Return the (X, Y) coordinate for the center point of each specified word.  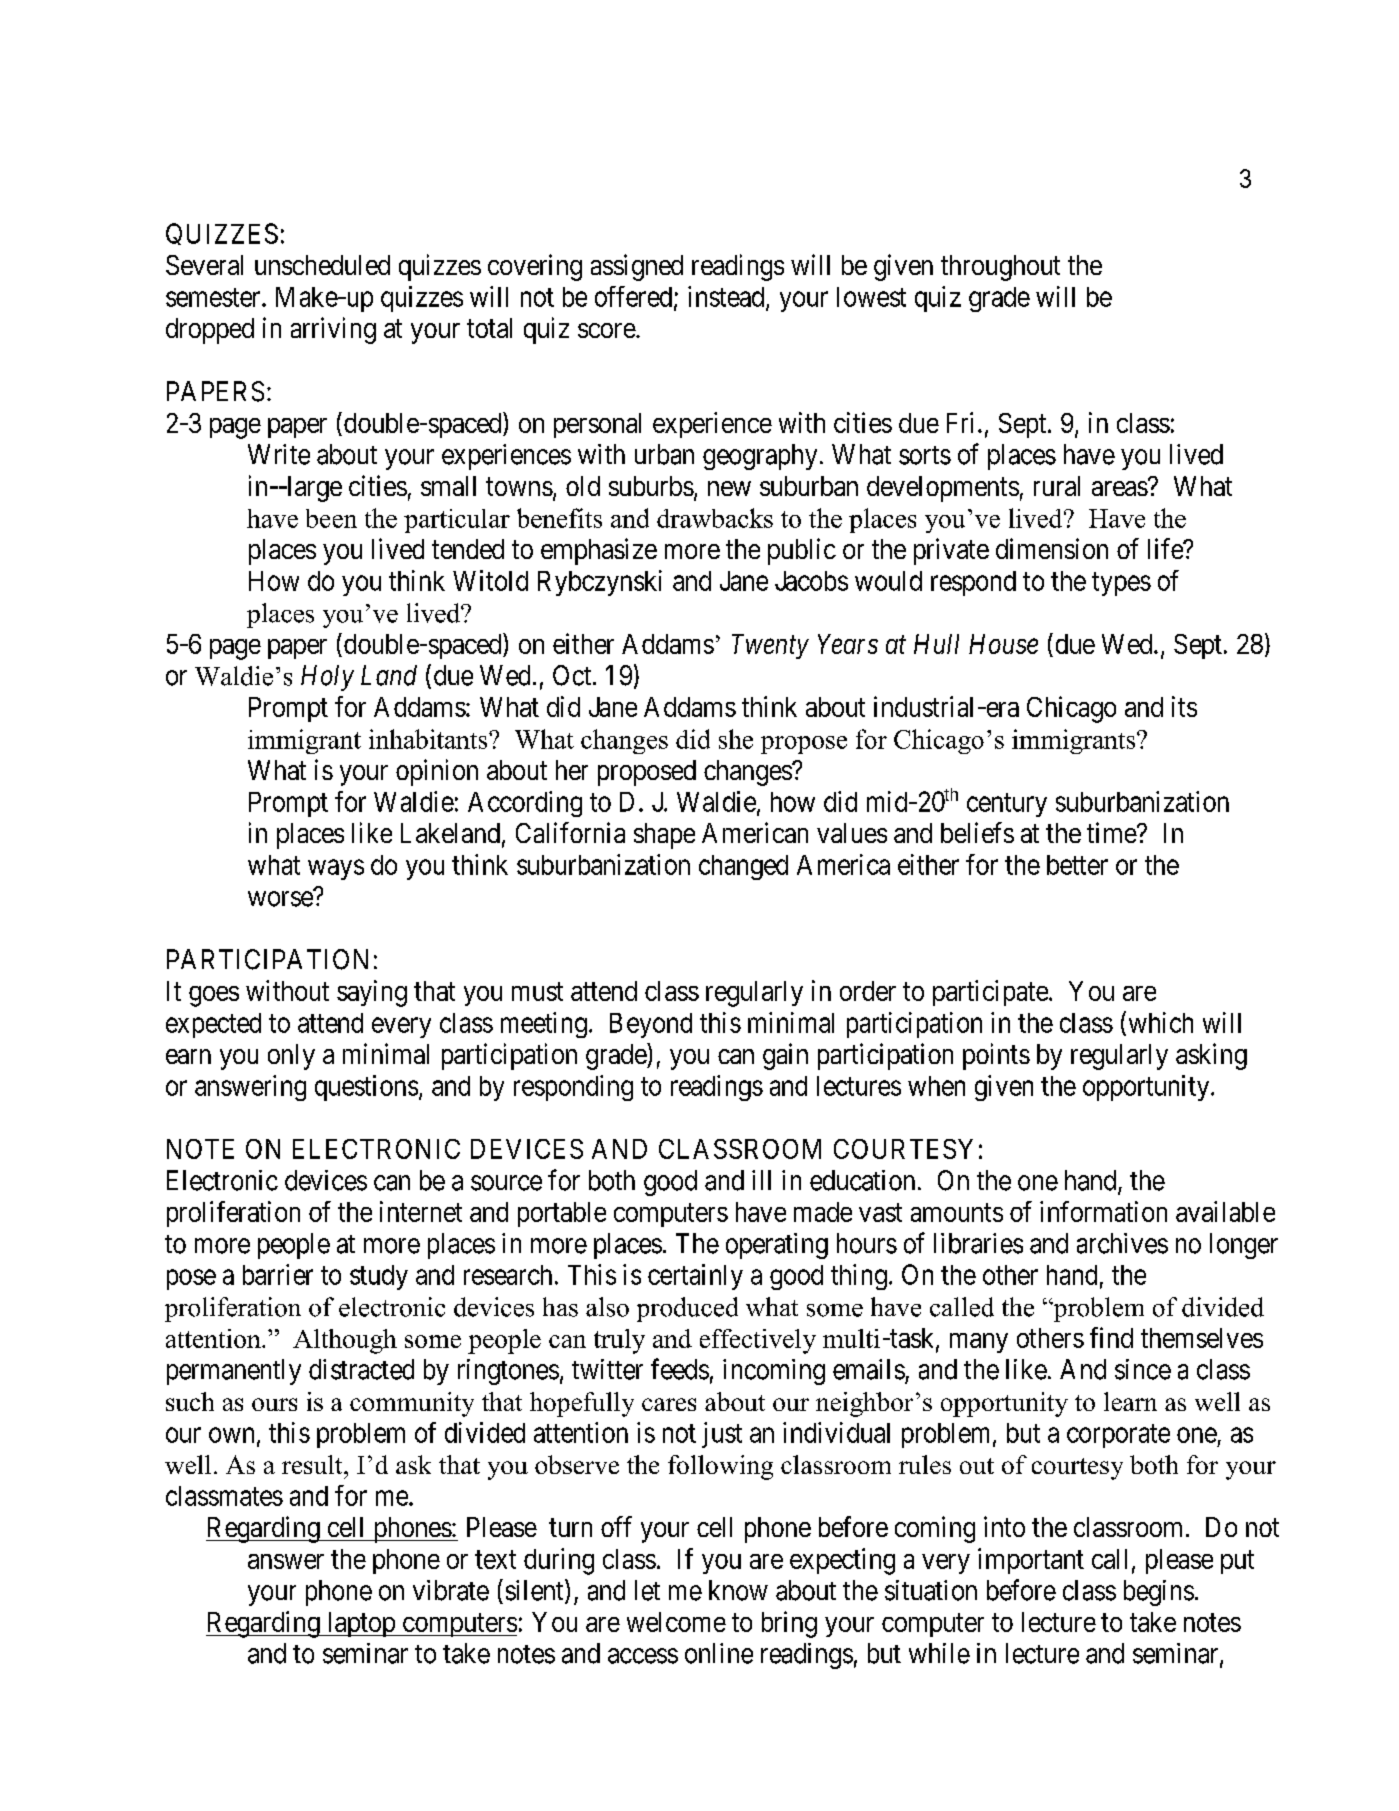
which (1161, 1022)
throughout (1000, 268)
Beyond (651, 1025)
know (738, 1590)
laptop (361, 1624)
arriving (333, 330)
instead (727, 297)
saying (372, 993)
